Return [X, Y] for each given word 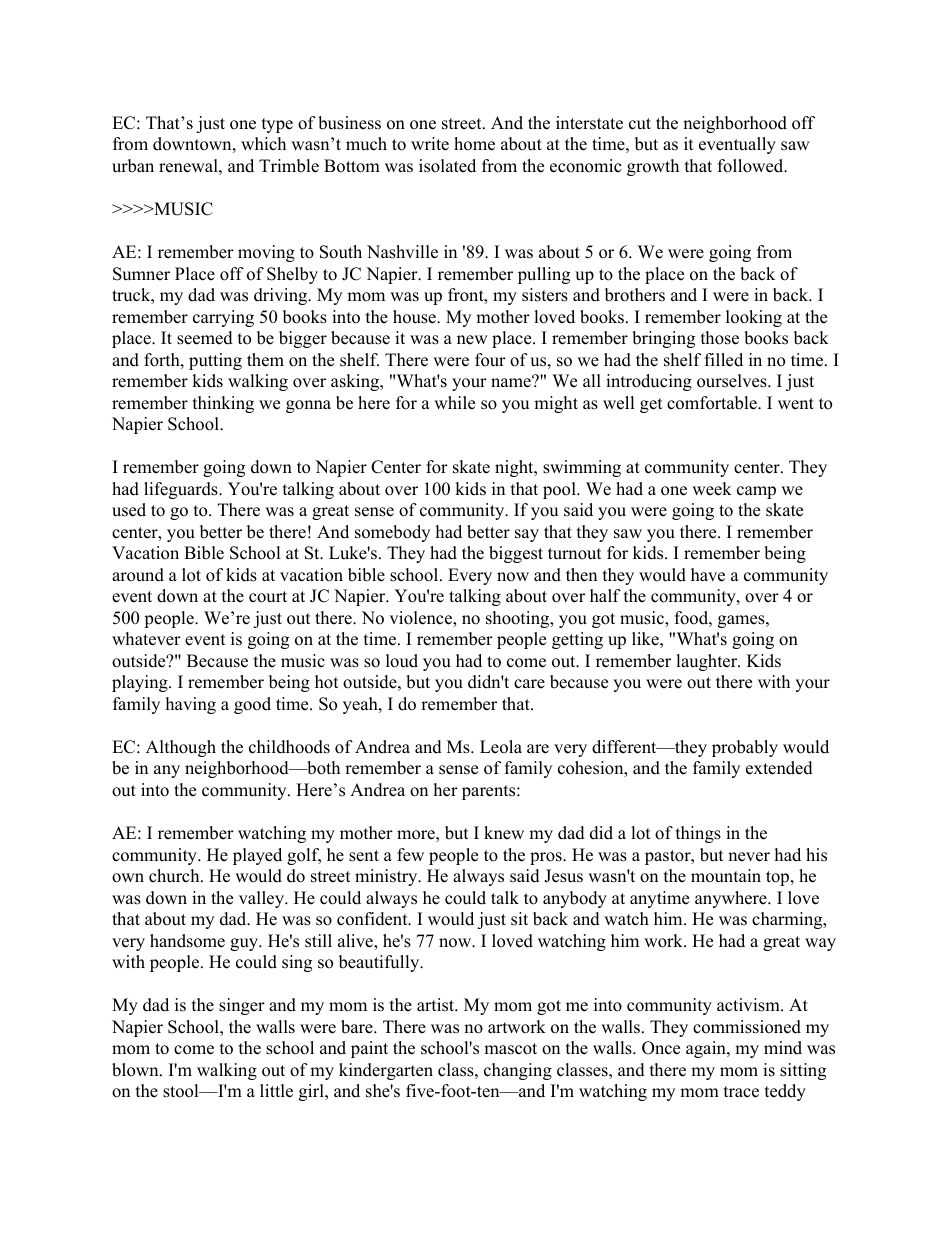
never [749, 857]
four [490, 360]
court [268, 597]
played [257, 856]
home [474, 144]
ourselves [733, 381]
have [708, 575]
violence [421, 619]
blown [136, 1070]
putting [215, 361]
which [263, 144]
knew [504, 833]
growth [653, 167]
